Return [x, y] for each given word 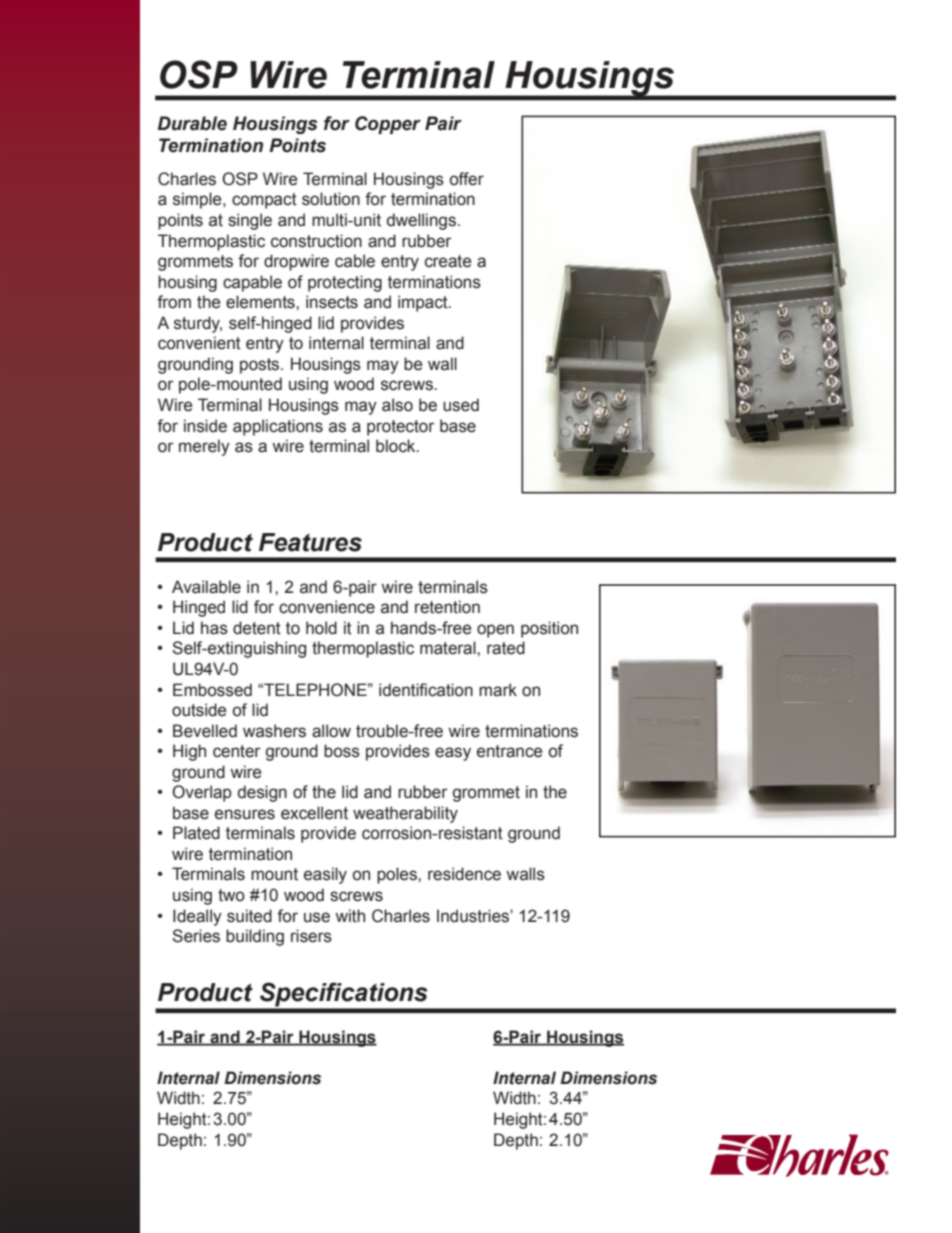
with [350, 916]
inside [205, 426]
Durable [192, 123]
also [397, 405]
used [461, 405]
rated [506, 648]
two [231, 895]
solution [331, 199]
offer [467, 179]
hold [321, 628]
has [214, 628]
